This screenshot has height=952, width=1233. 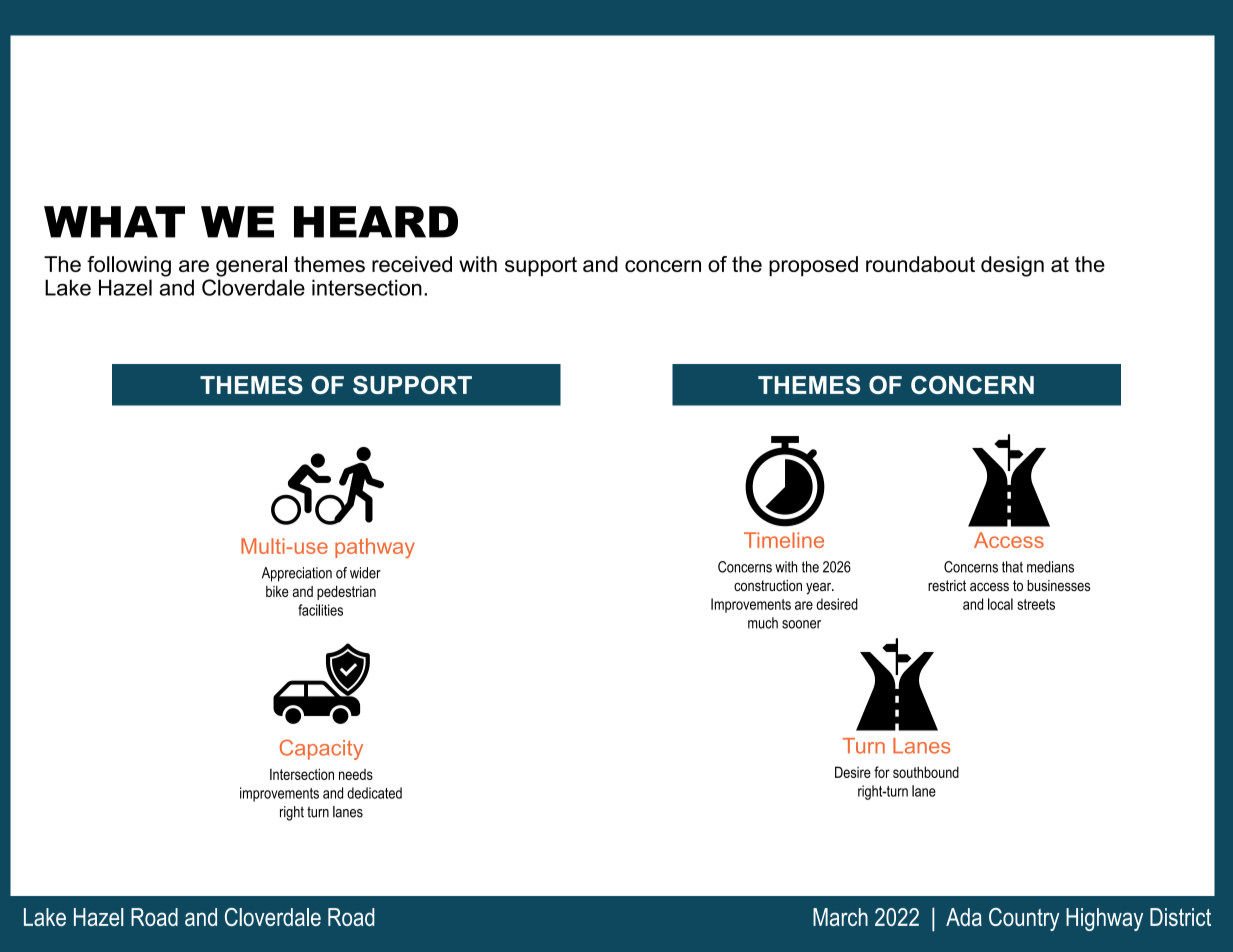 What do you see at coordinates (129, 266) in the screenshot?
I see `following` at bounding box center [129, 266].
